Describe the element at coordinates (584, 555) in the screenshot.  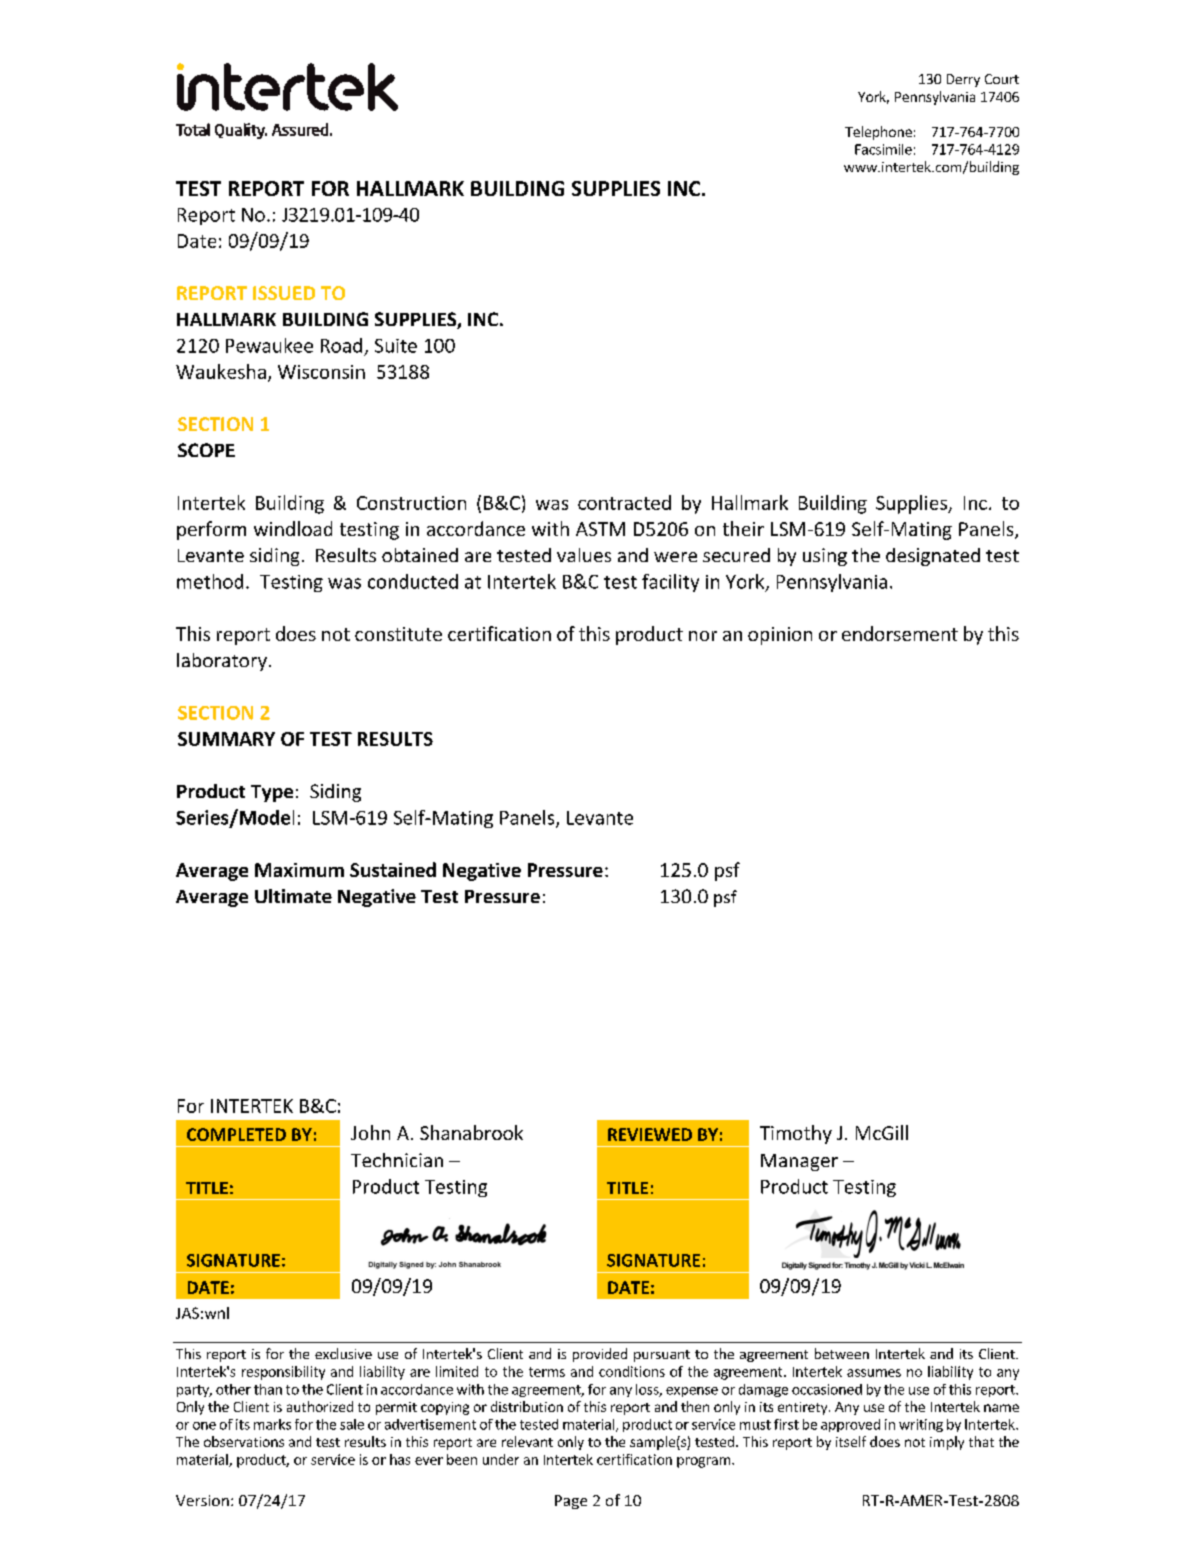
I see `values` at that location.
